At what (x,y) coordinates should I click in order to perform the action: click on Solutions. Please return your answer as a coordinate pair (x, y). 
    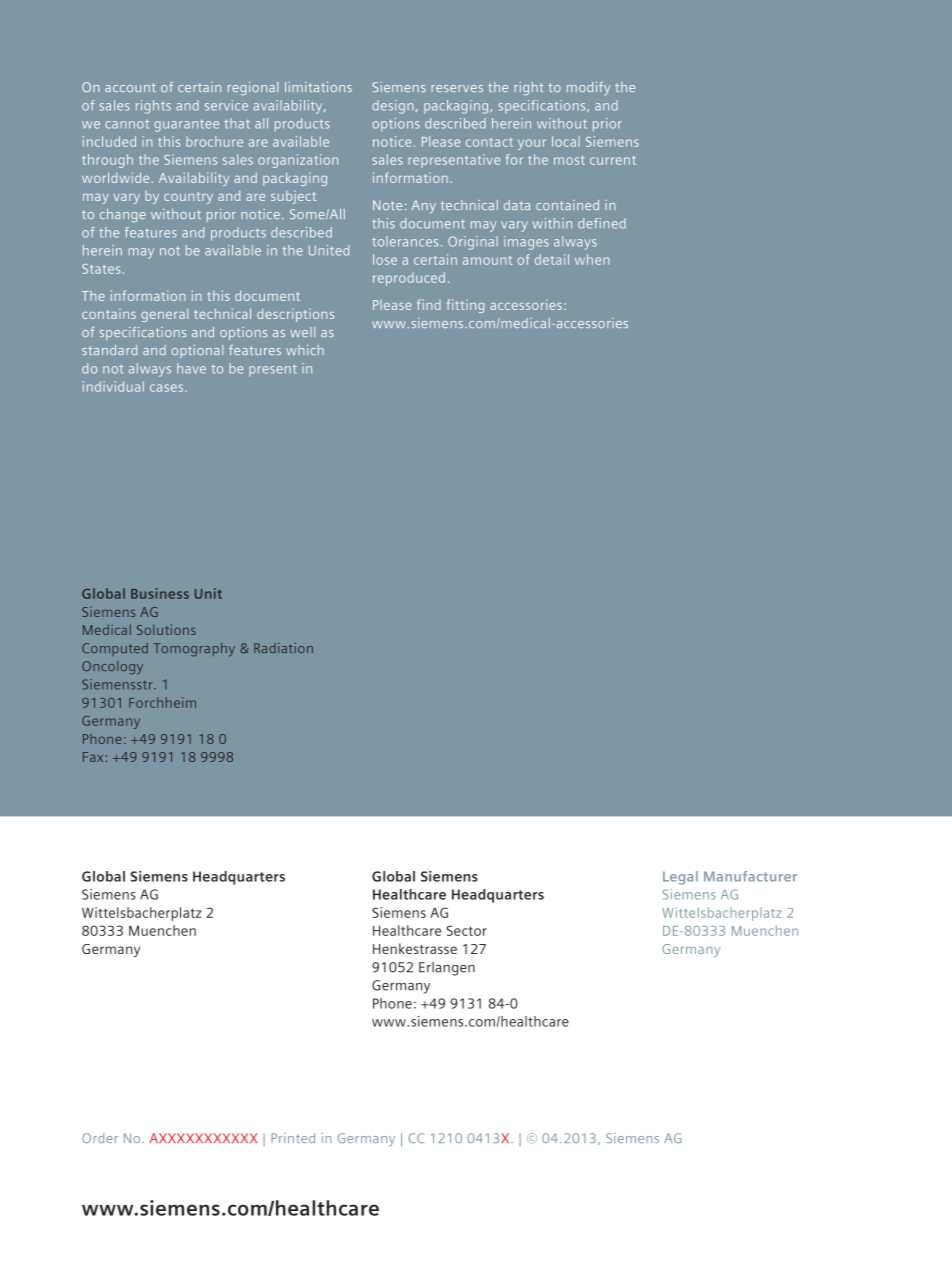
    Looking at the image, I should click on (166, 629).
